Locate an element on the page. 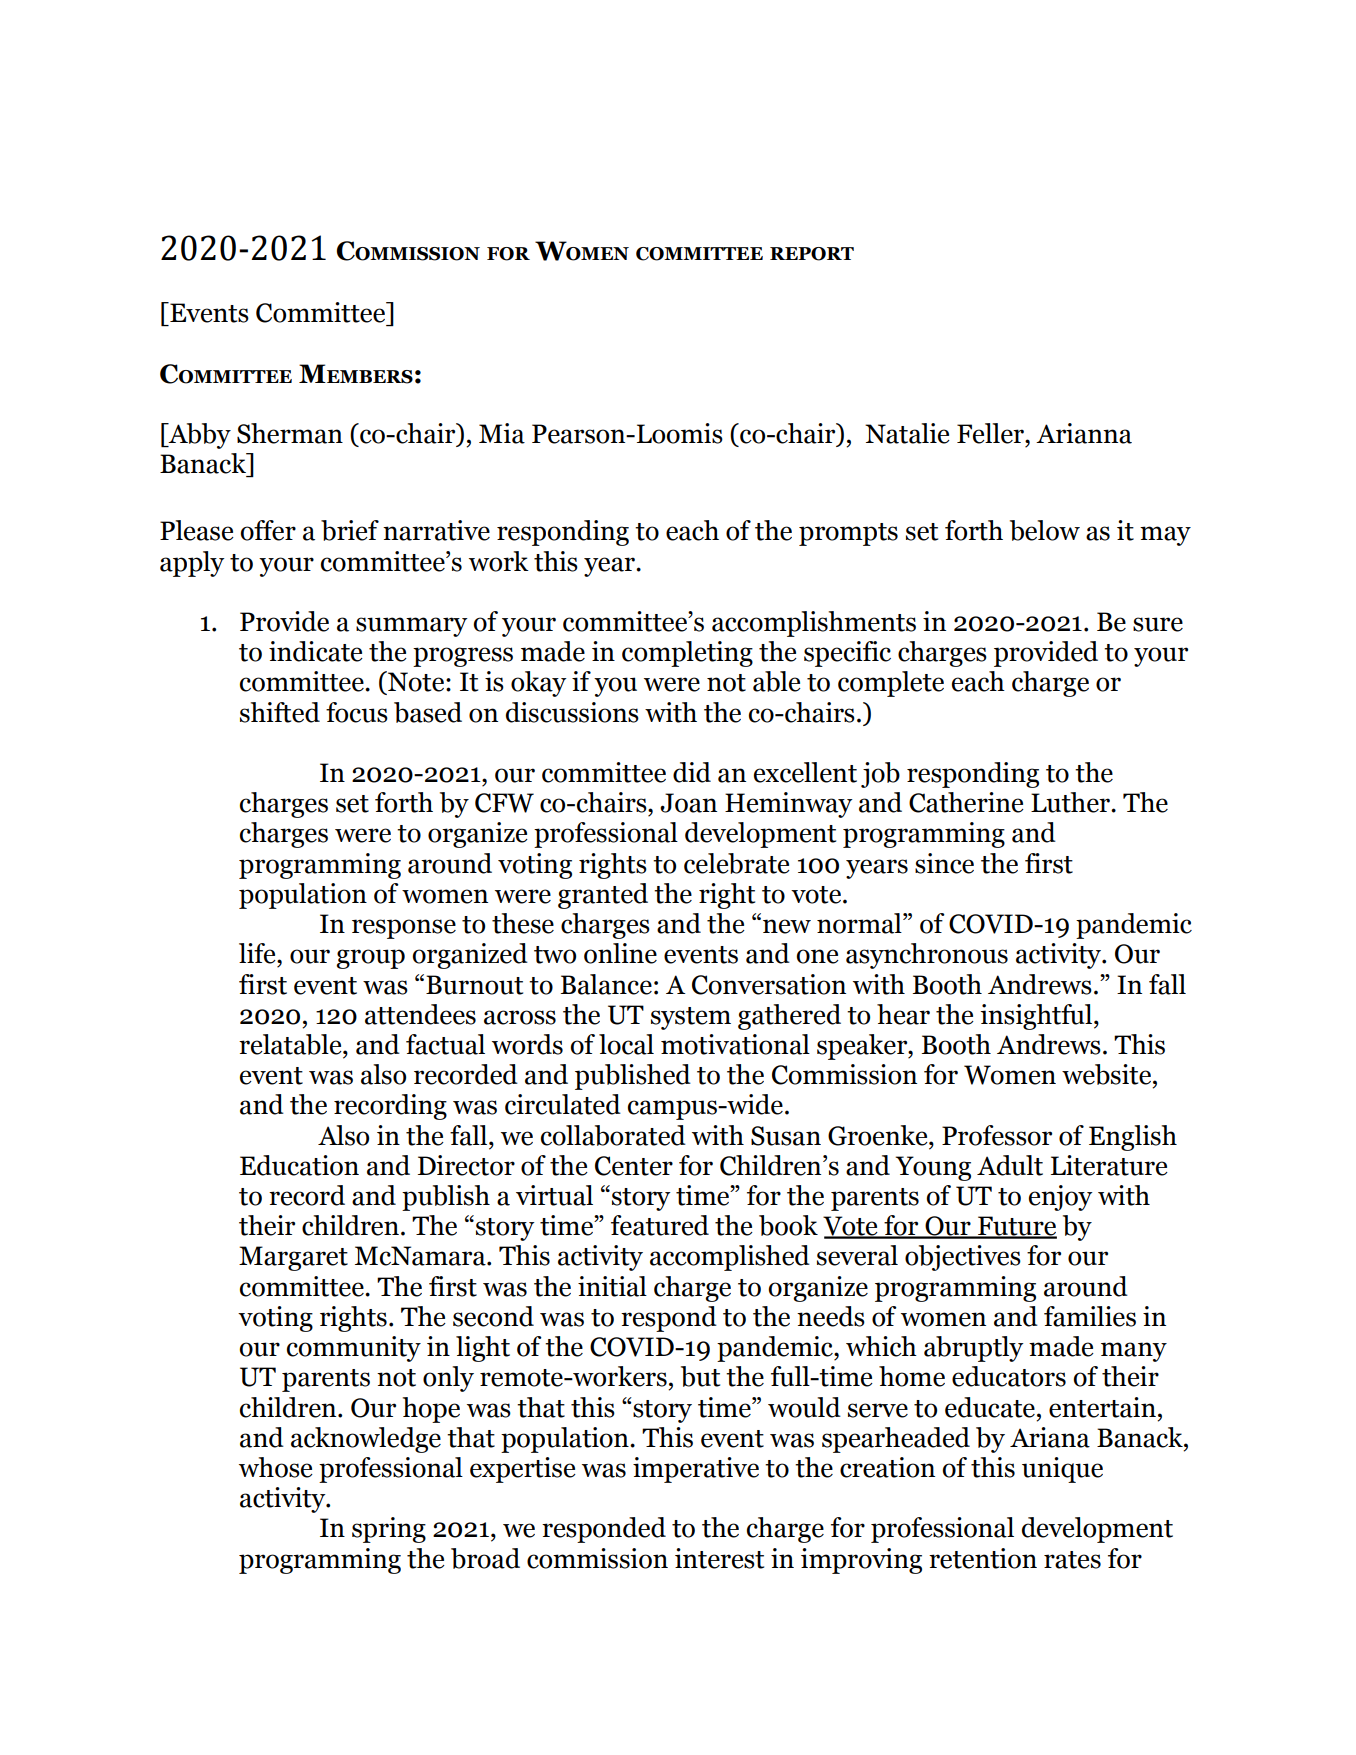 This document has width=1356, height=1755. spring is located at coordinates (389, 1530).
